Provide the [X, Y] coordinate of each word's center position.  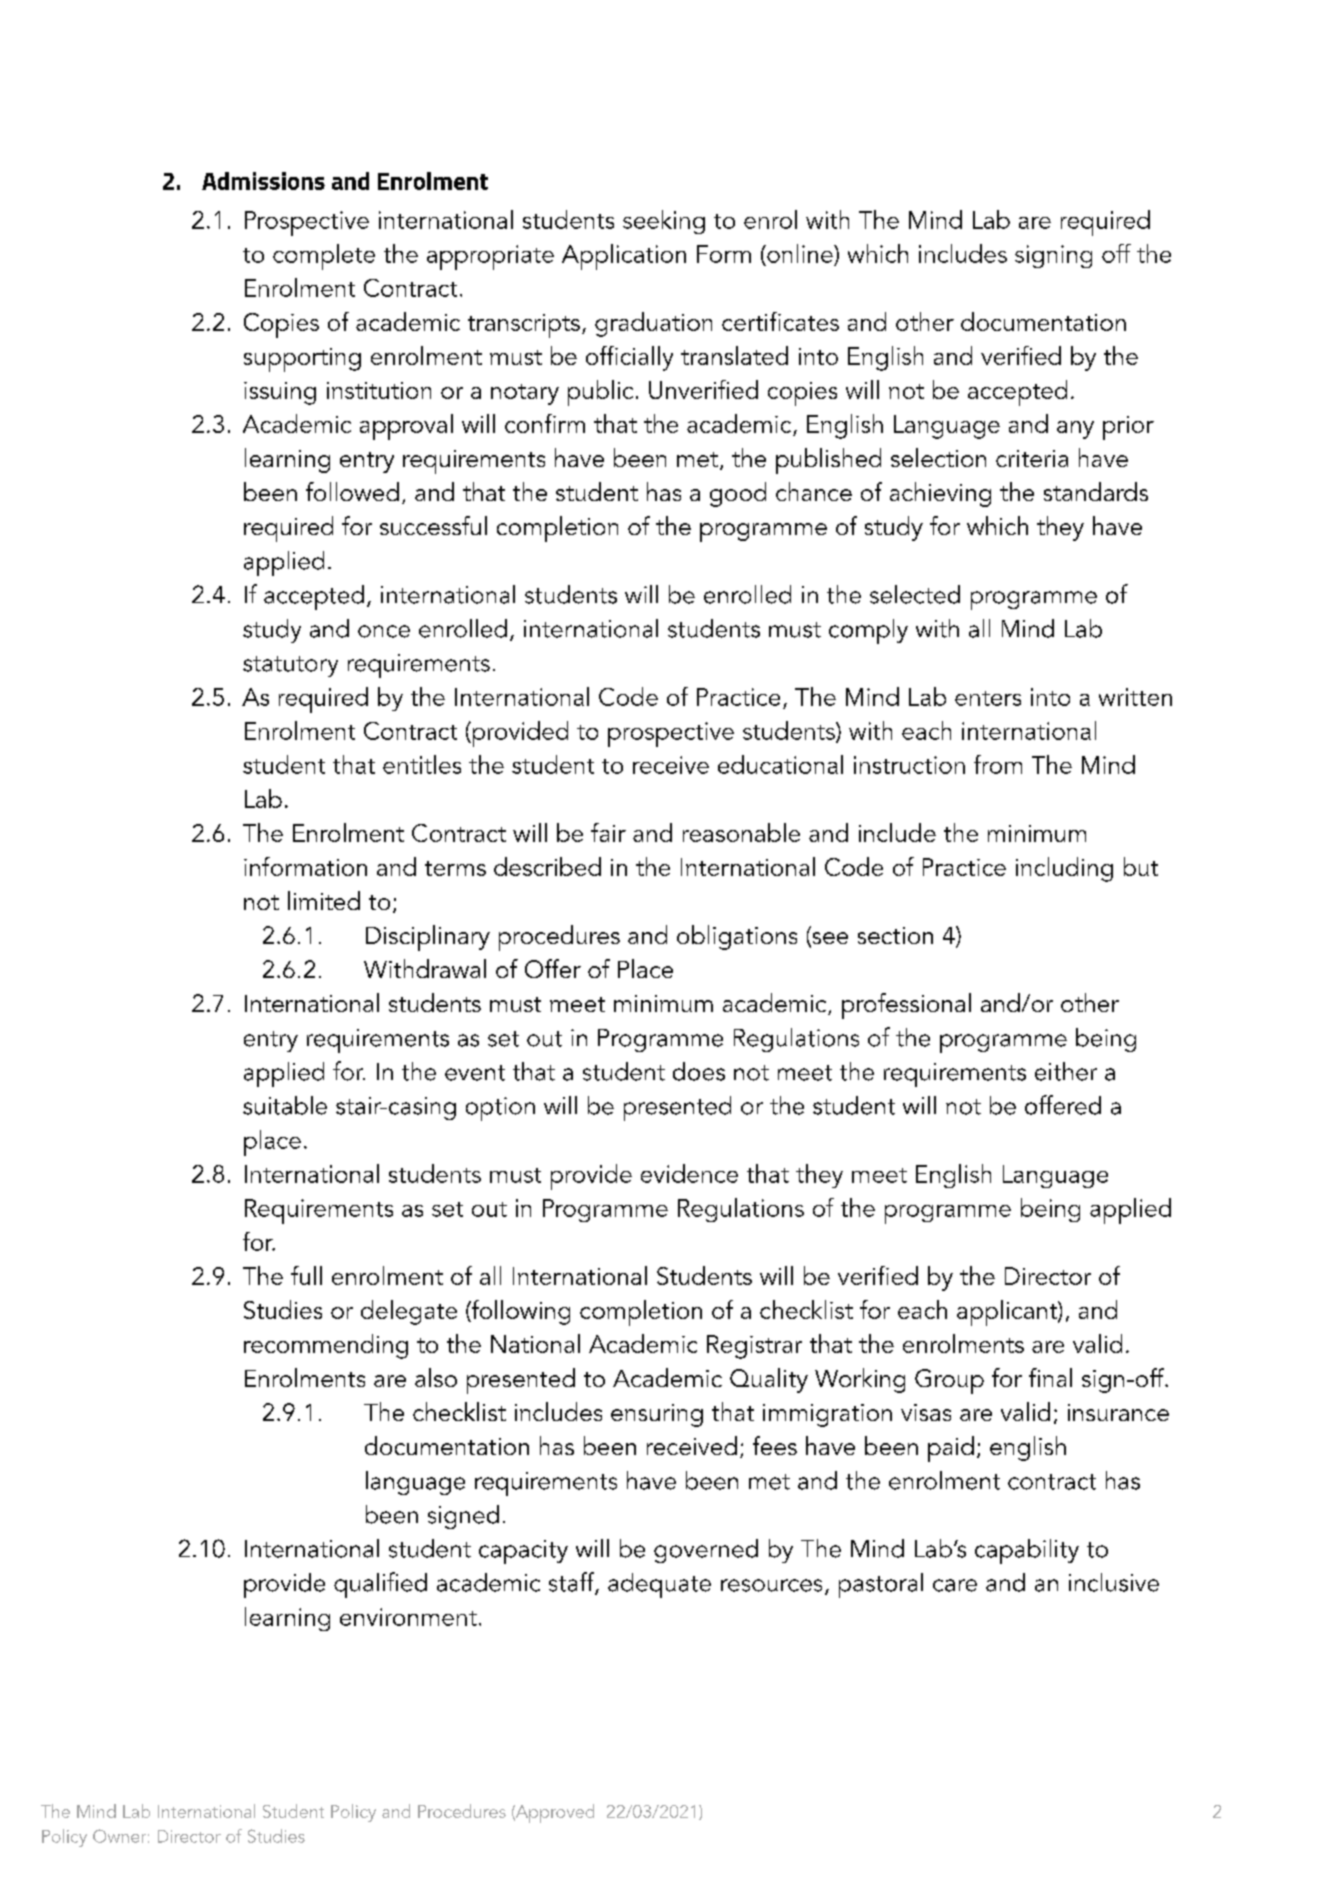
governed [706, 1551]
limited [324, 900]
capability [1027, 1551]
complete [324, 257]
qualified [380, 1585]
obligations [737, 937]
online [800, 253]
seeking [664, 222]
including [1064, 869]
